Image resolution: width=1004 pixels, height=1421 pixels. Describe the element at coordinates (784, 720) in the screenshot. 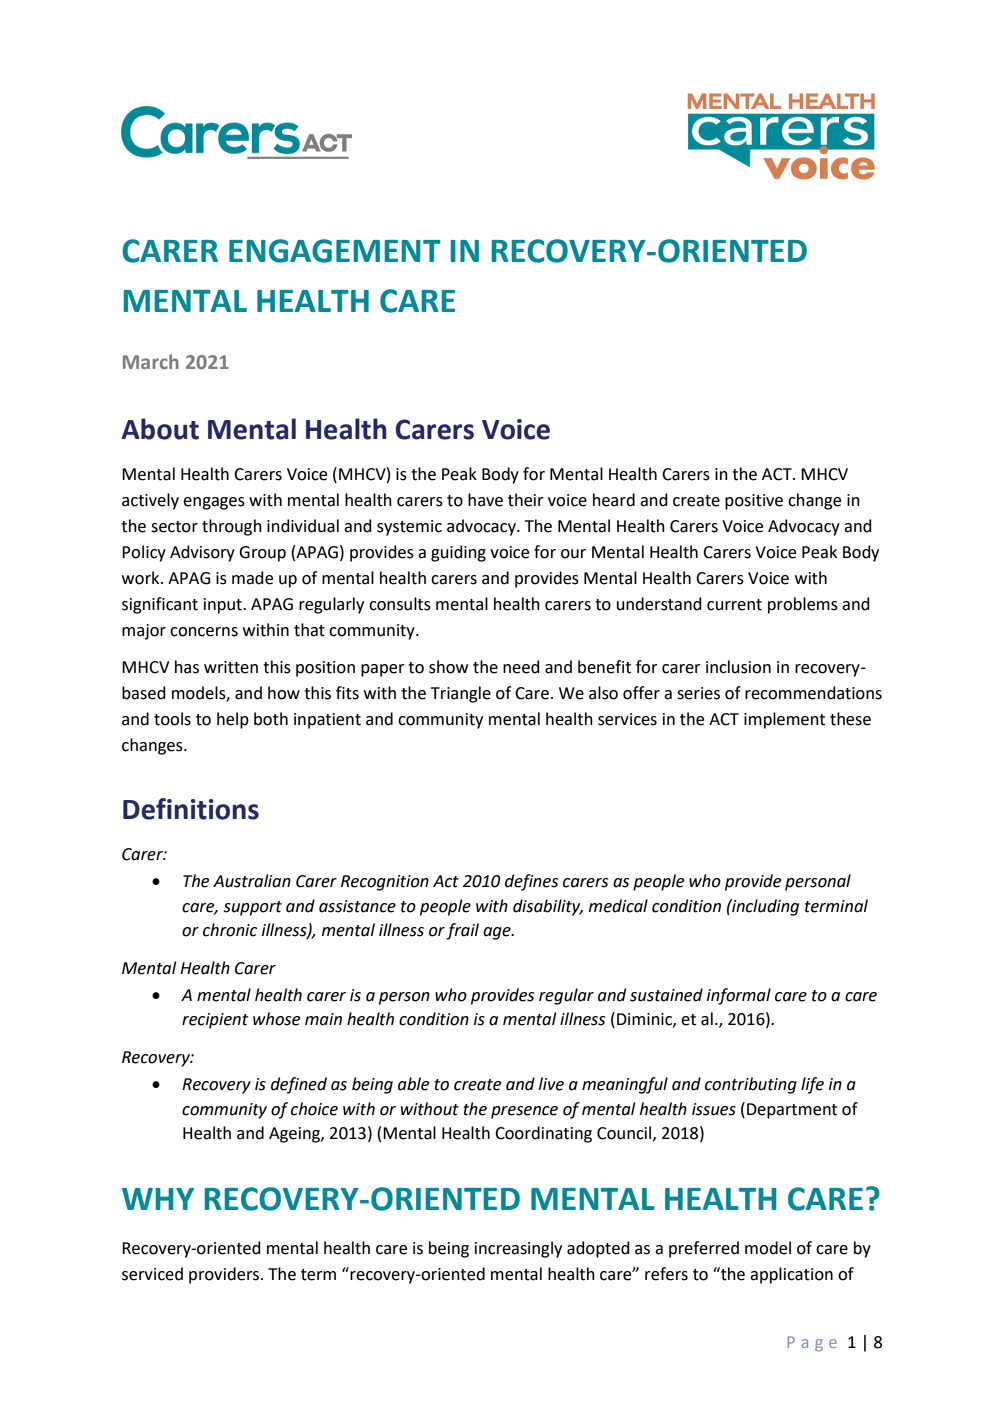

I see `implement` at that location.
